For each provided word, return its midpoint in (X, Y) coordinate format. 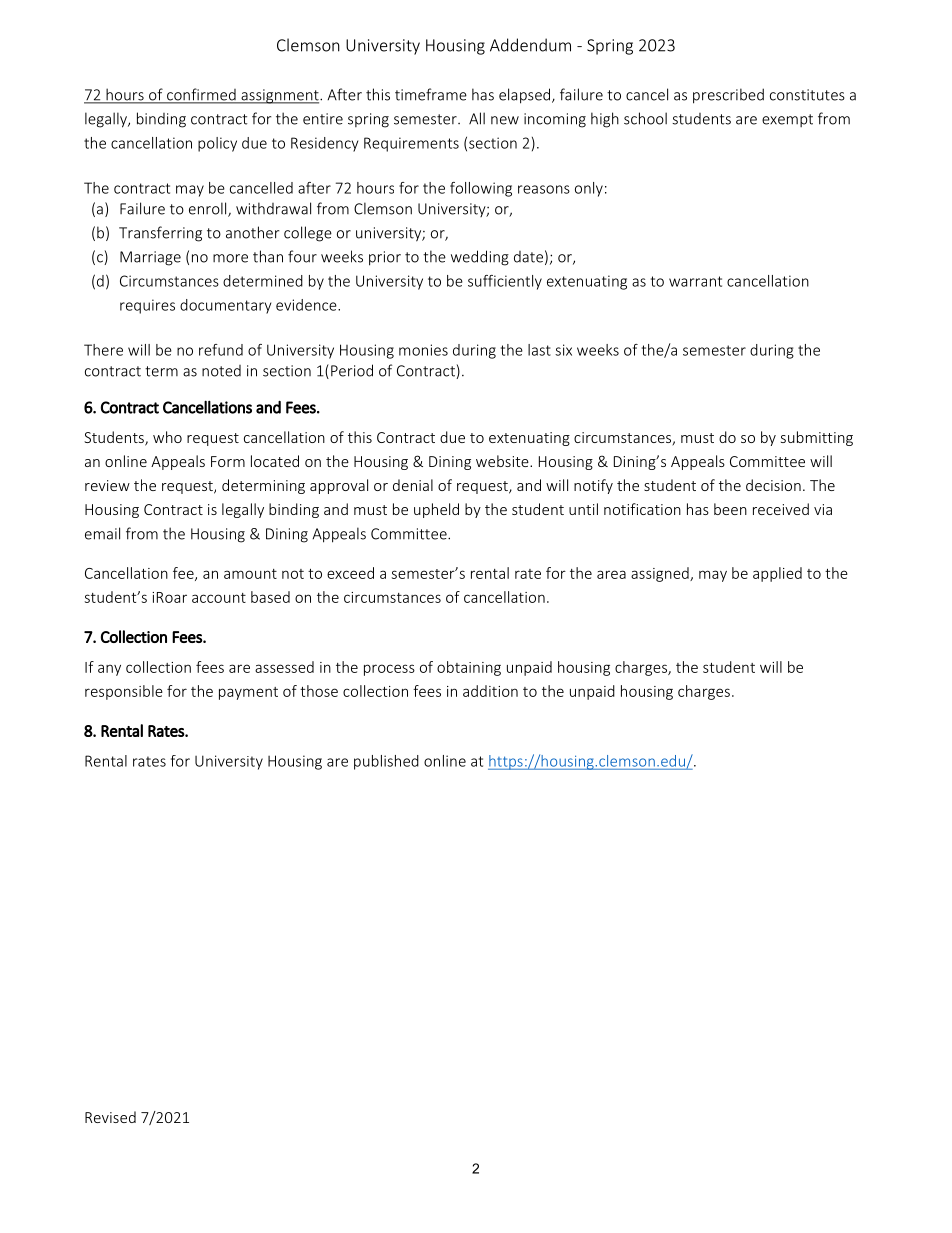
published (386, 762)
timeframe (431, 94)
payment (248, 693)
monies (423, 350)
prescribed (728, 96)
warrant (695, 281)
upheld (436, 510)
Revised (110, 1117)
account (219, 598)
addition (490, 691)
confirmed (201, 95)
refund (221, 350)
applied (777, 574)
